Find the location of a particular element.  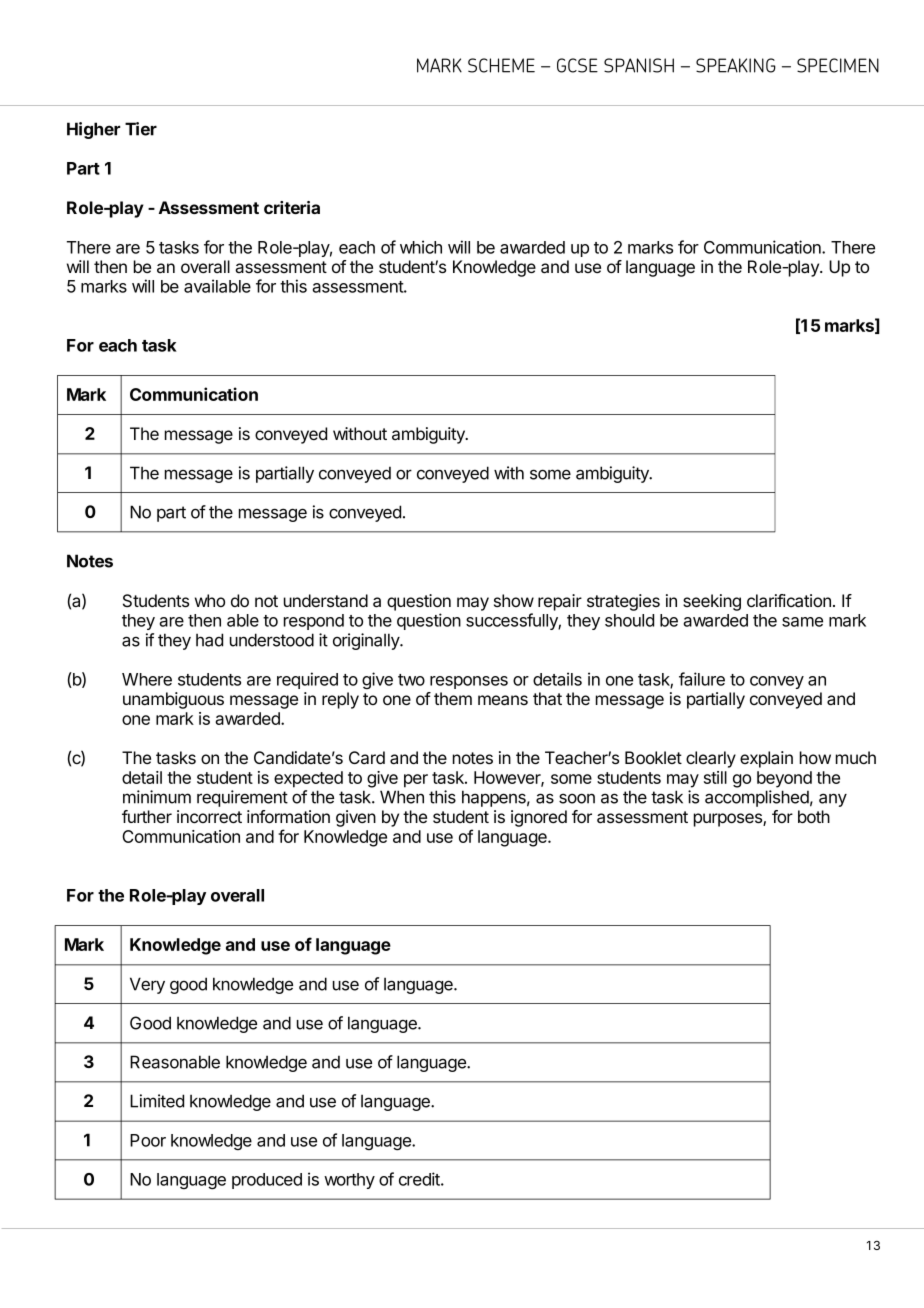

Tier is located at coordinates (141, 129).
